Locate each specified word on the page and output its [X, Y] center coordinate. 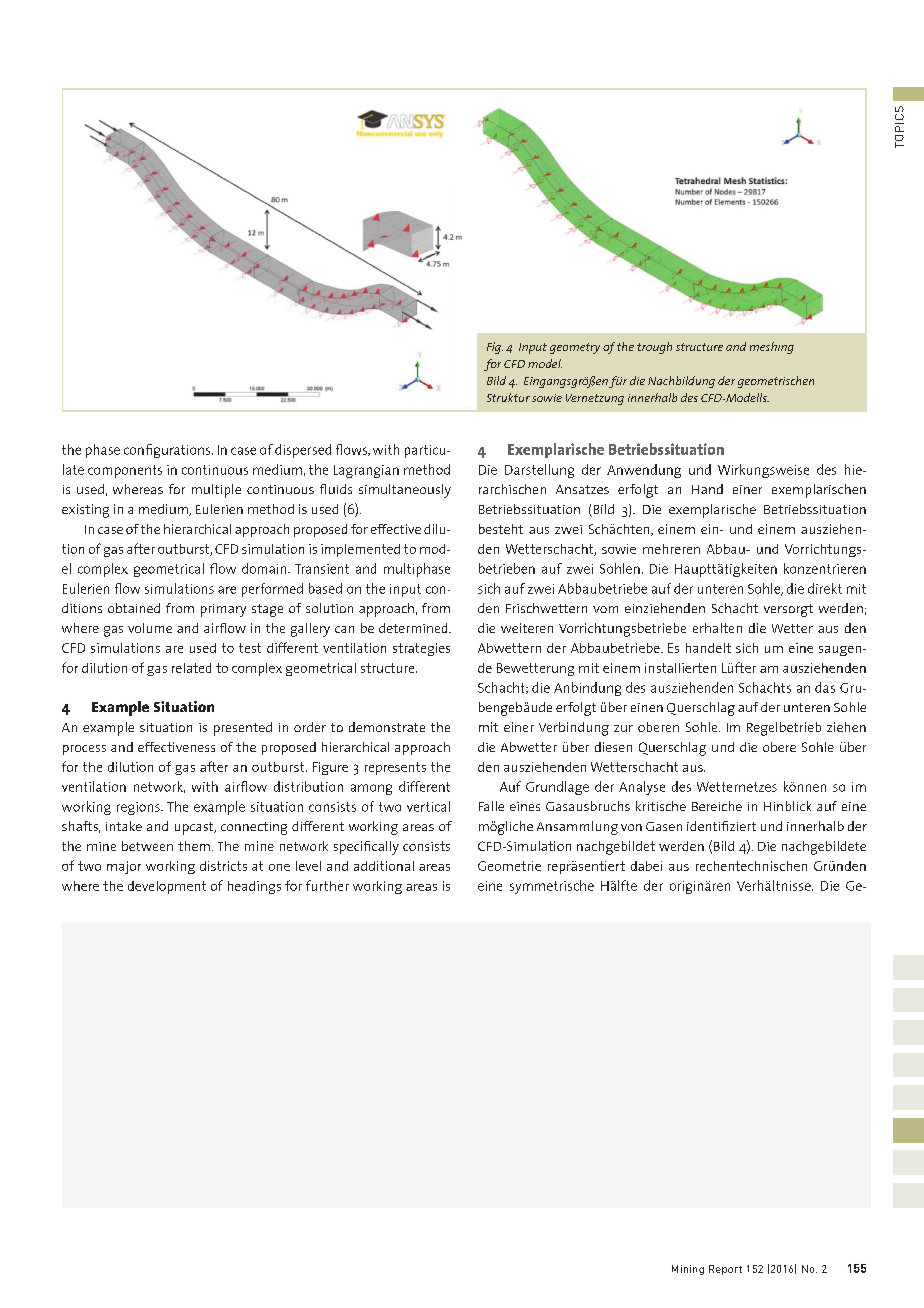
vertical [428, 806]
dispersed [303, 451]
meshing [772, 348]
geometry [575, 348]
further [327, 885]
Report [725, 1270]
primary [223, 610]
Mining [688, 1270]
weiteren [527, 628]
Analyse [642, 788]
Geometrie [509, 866]
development [167, 887]
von [631, 827]
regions [139, 808]
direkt [825, 588]
